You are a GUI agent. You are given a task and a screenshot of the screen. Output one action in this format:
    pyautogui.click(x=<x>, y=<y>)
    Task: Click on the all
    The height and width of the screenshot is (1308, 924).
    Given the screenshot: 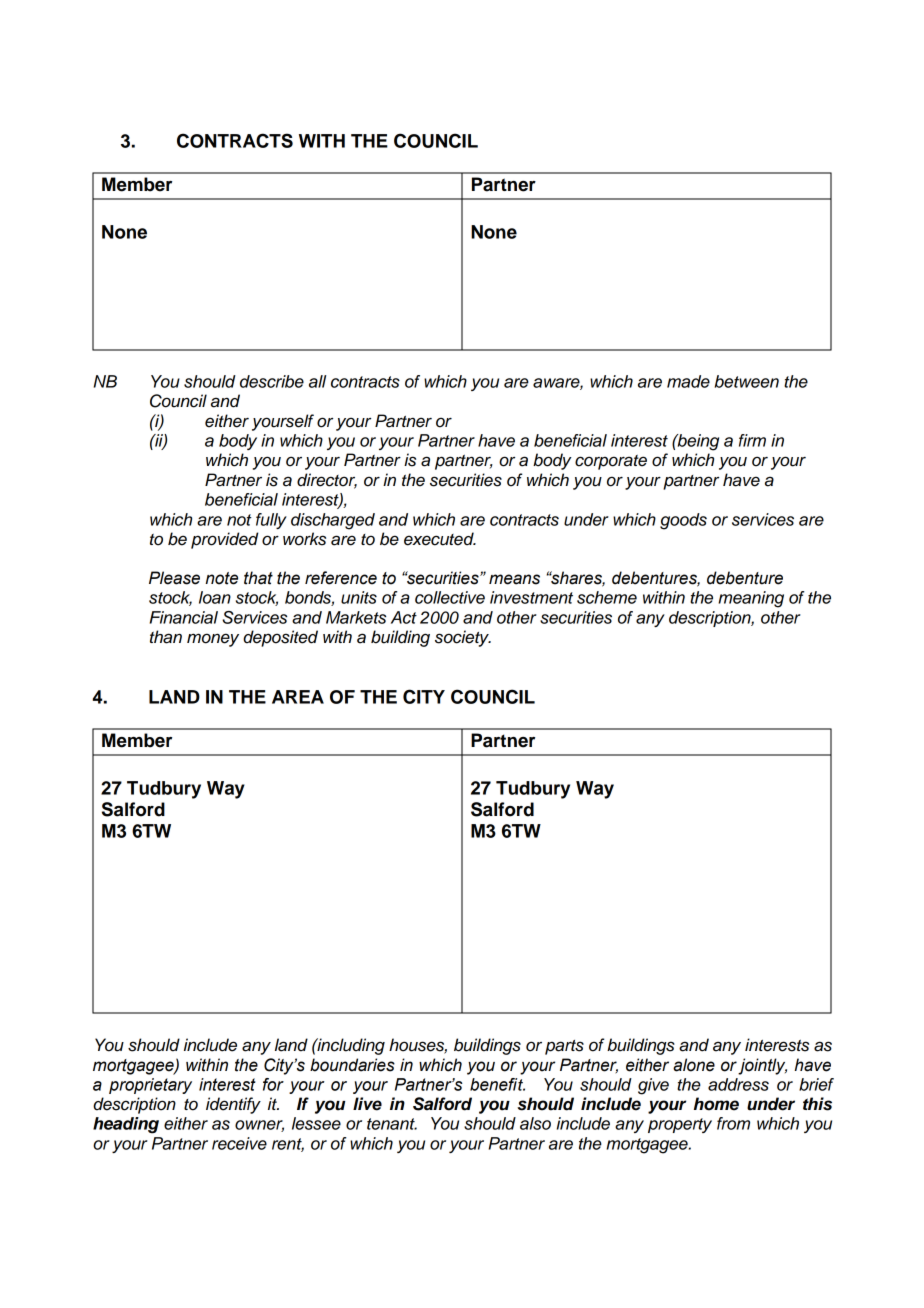 What is the action you would take?
    pyautogui.click(x=317, y=381)
